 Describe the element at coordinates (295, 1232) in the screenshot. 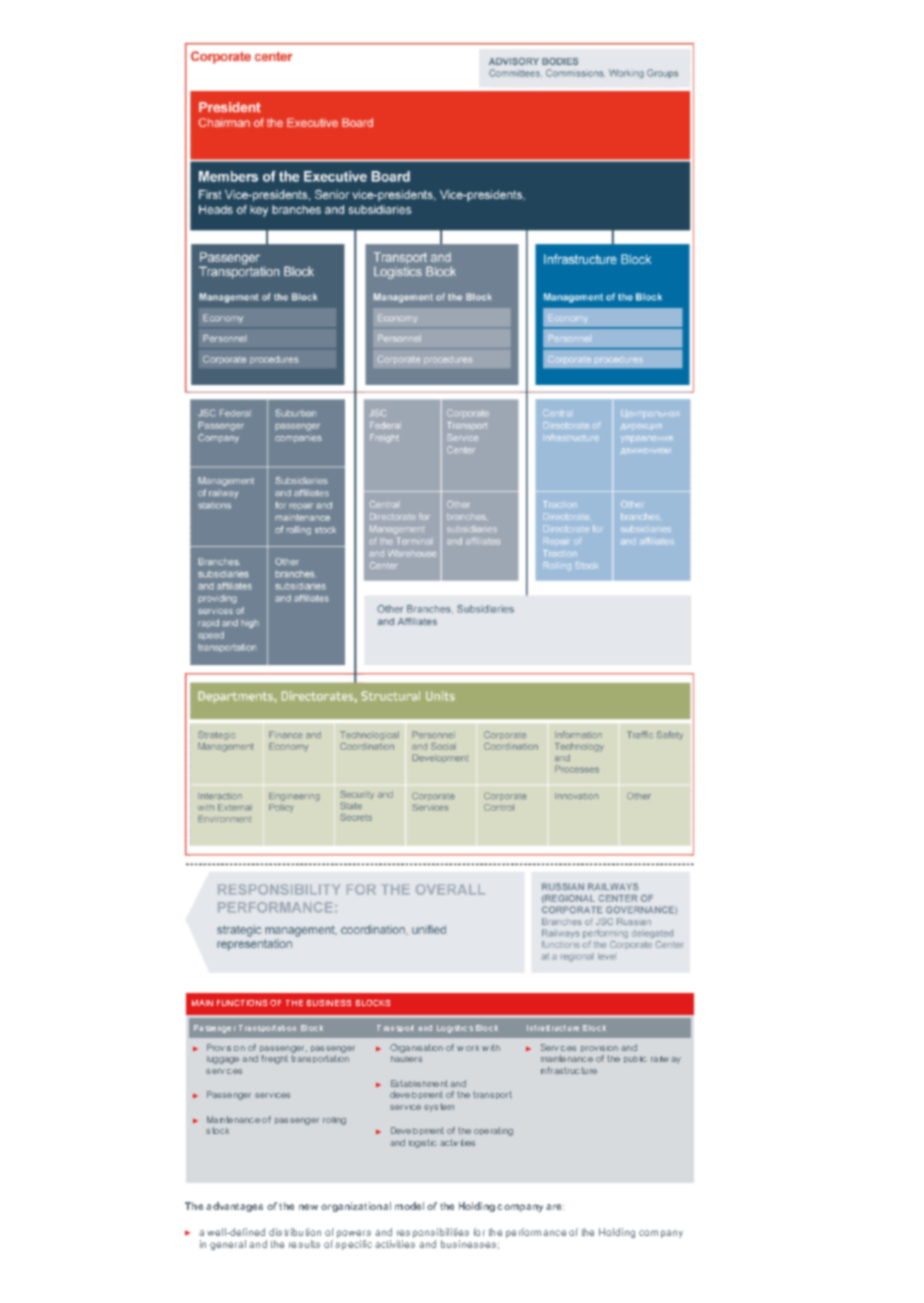

I see `distribution` at that location.
